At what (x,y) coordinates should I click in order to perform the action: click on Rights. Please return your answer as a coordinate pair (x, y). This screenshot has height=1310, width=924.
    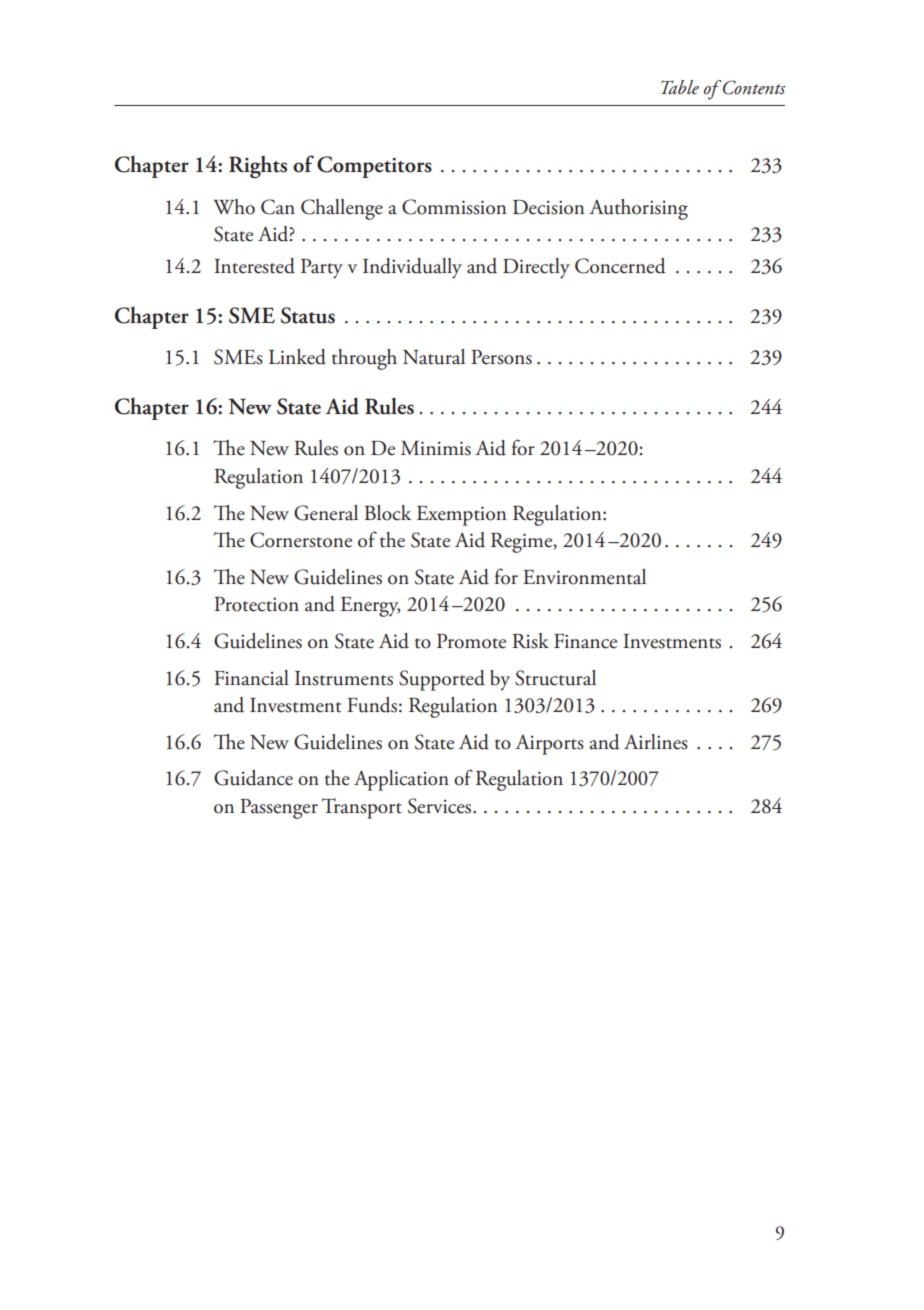
    Looking at the image, I should click on (258, 166).
